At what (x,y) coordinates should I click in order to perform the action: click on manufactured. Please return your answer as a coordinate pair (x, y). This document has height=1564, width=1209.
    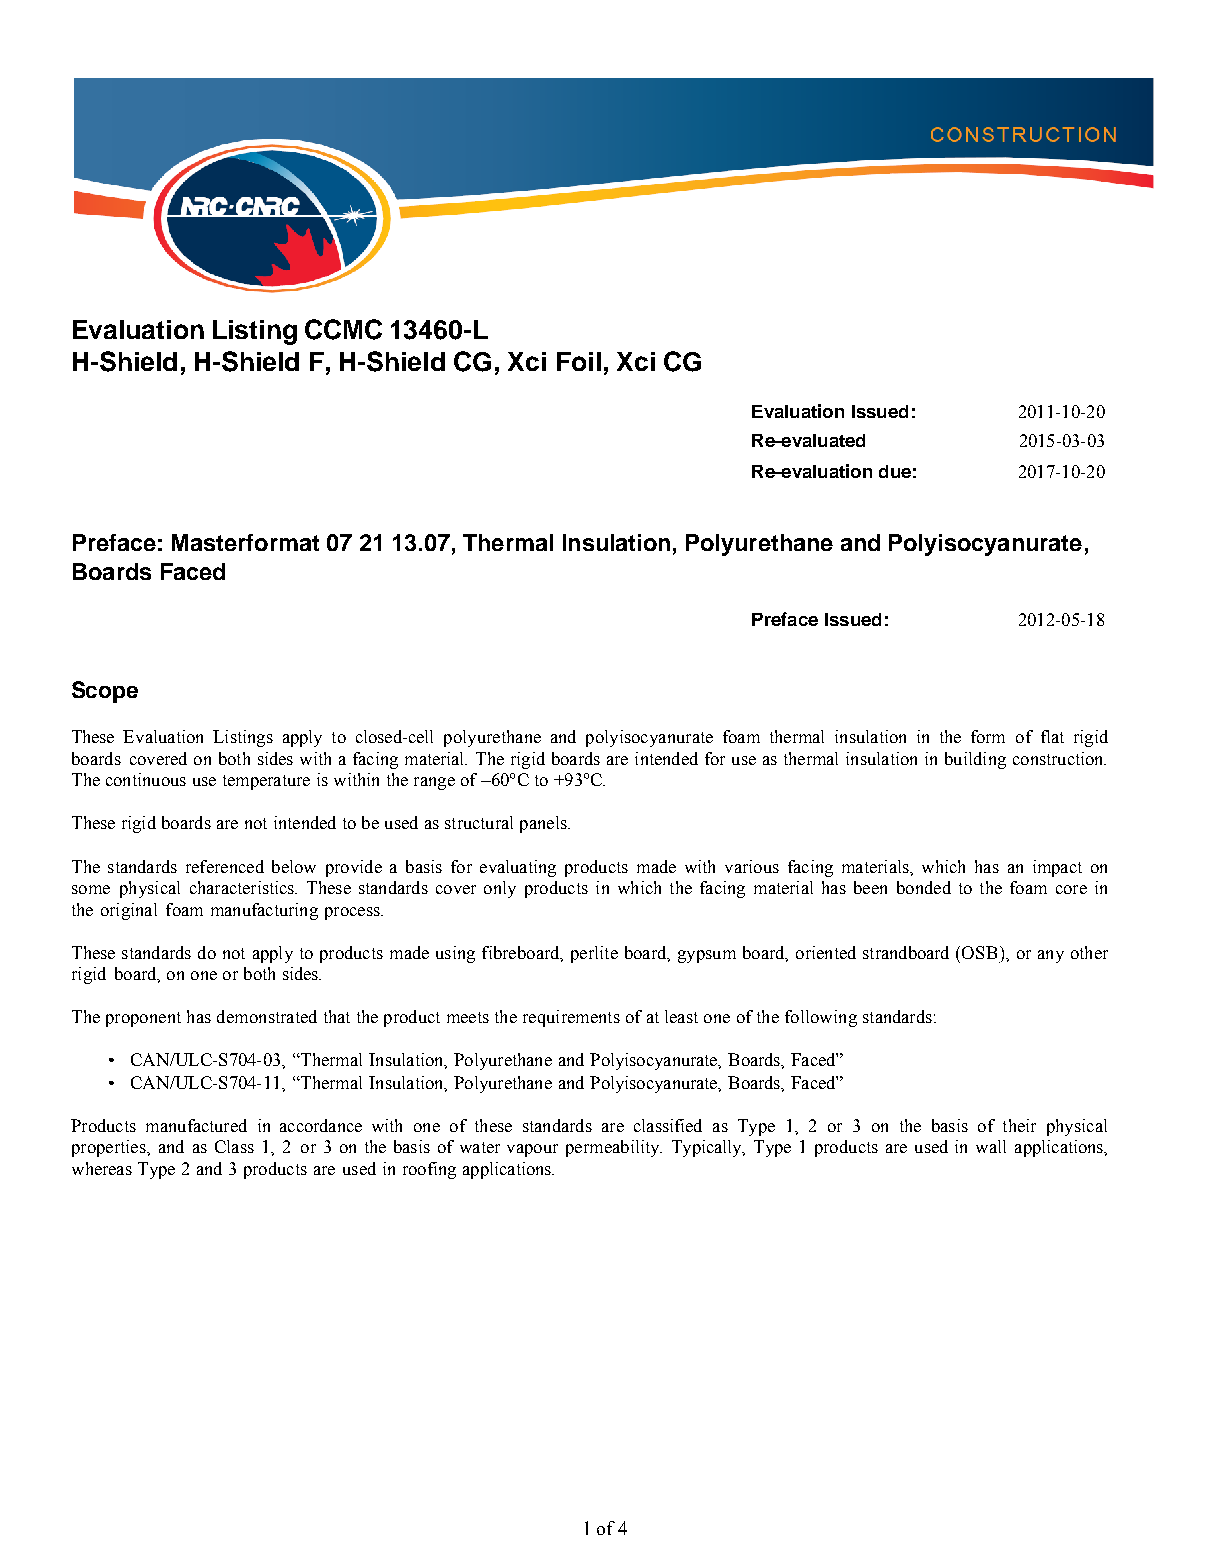
    Looking at the image, I should click on (196, 1125).
